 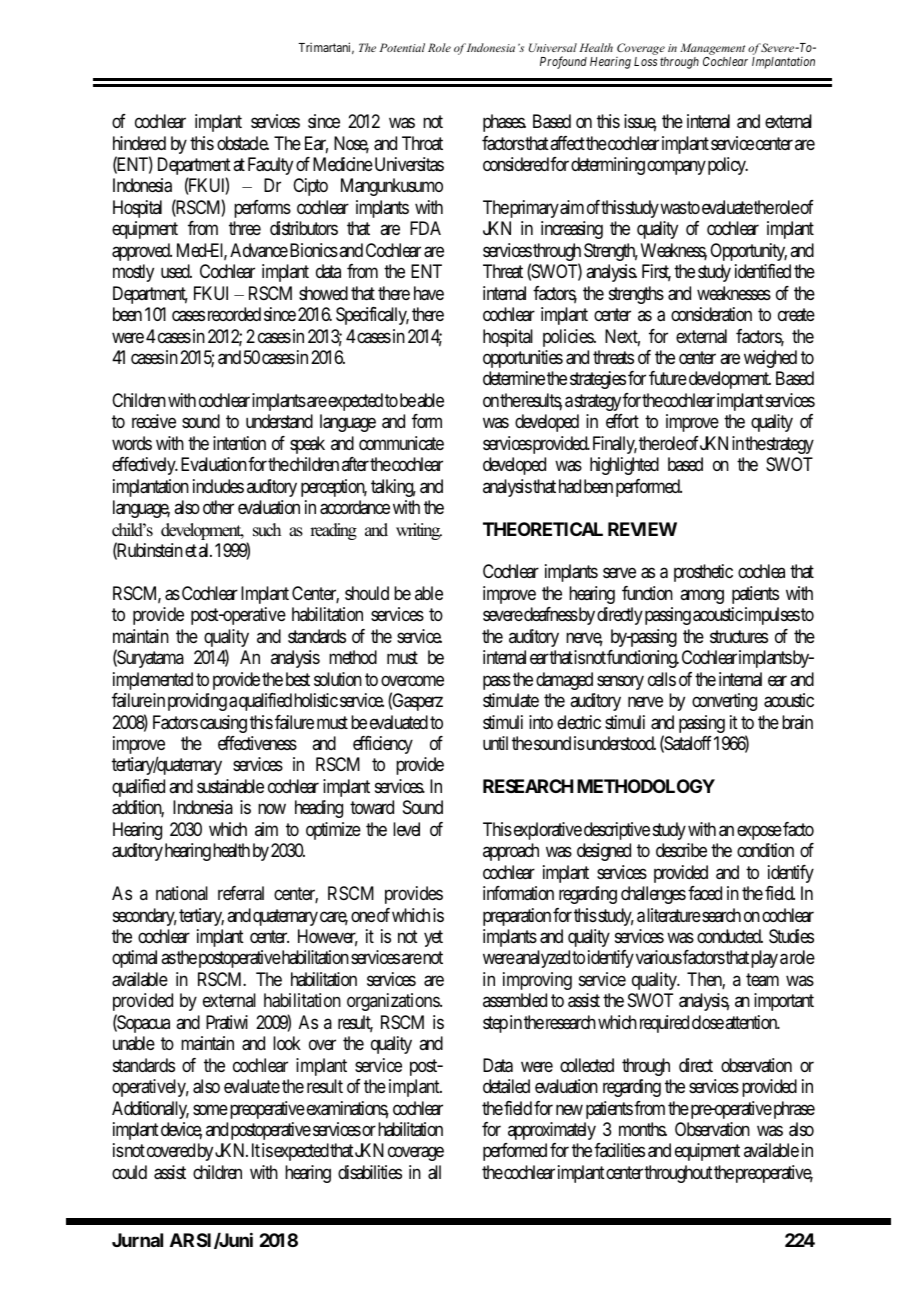 I want to click on communicate, so click(x=401, y=443).
